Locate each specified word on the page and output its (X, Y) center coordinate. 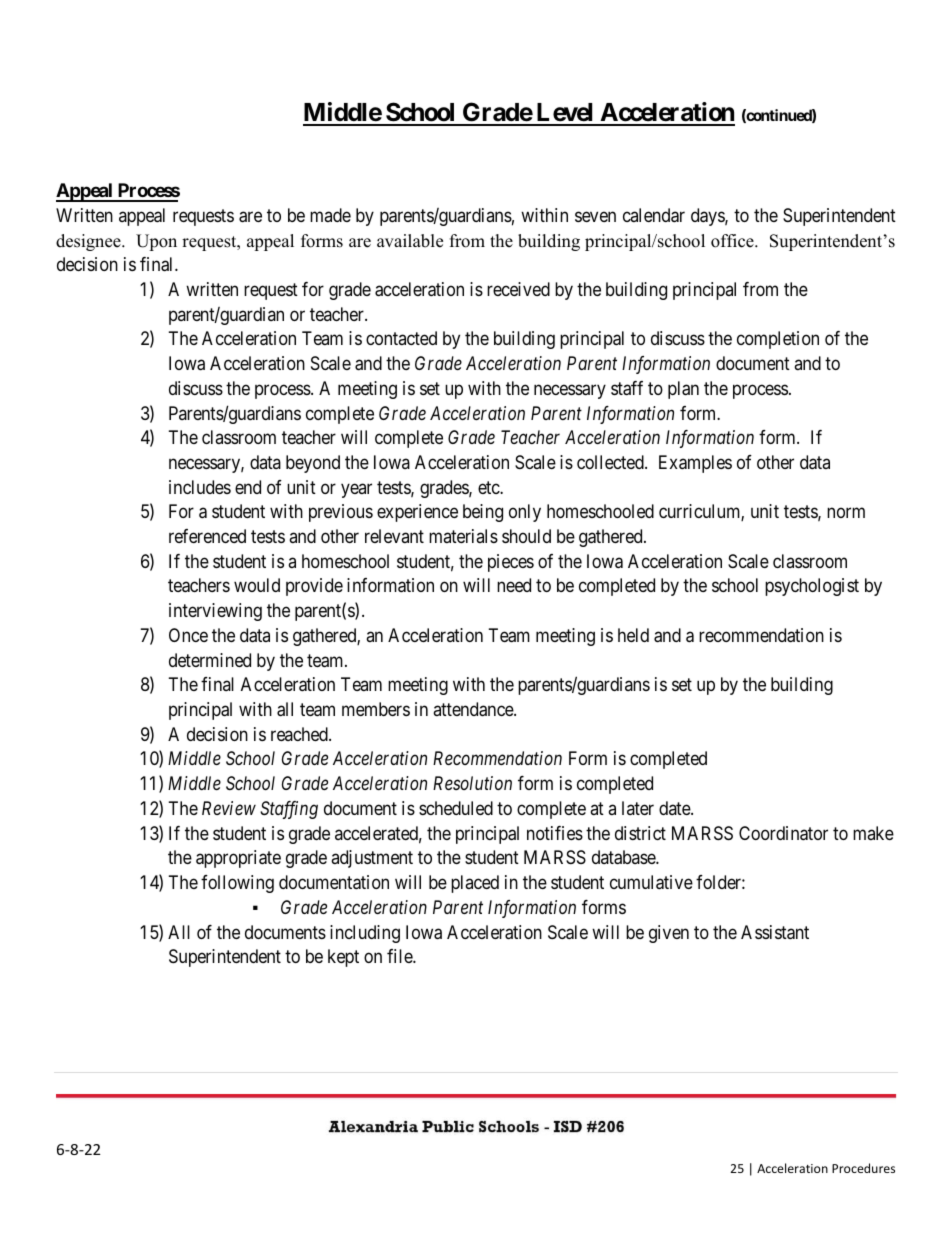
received (518, 289)
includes (200, 487)
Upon (156, 242)
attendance (474, 709)
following (237, 884)
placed (475, 884)
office (733, 241)
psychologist (812, 587)
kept (343, 958)
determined (210, 660)
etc (489, 487)
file (400, 956)
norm (846, 513)
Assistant (775, 932)
